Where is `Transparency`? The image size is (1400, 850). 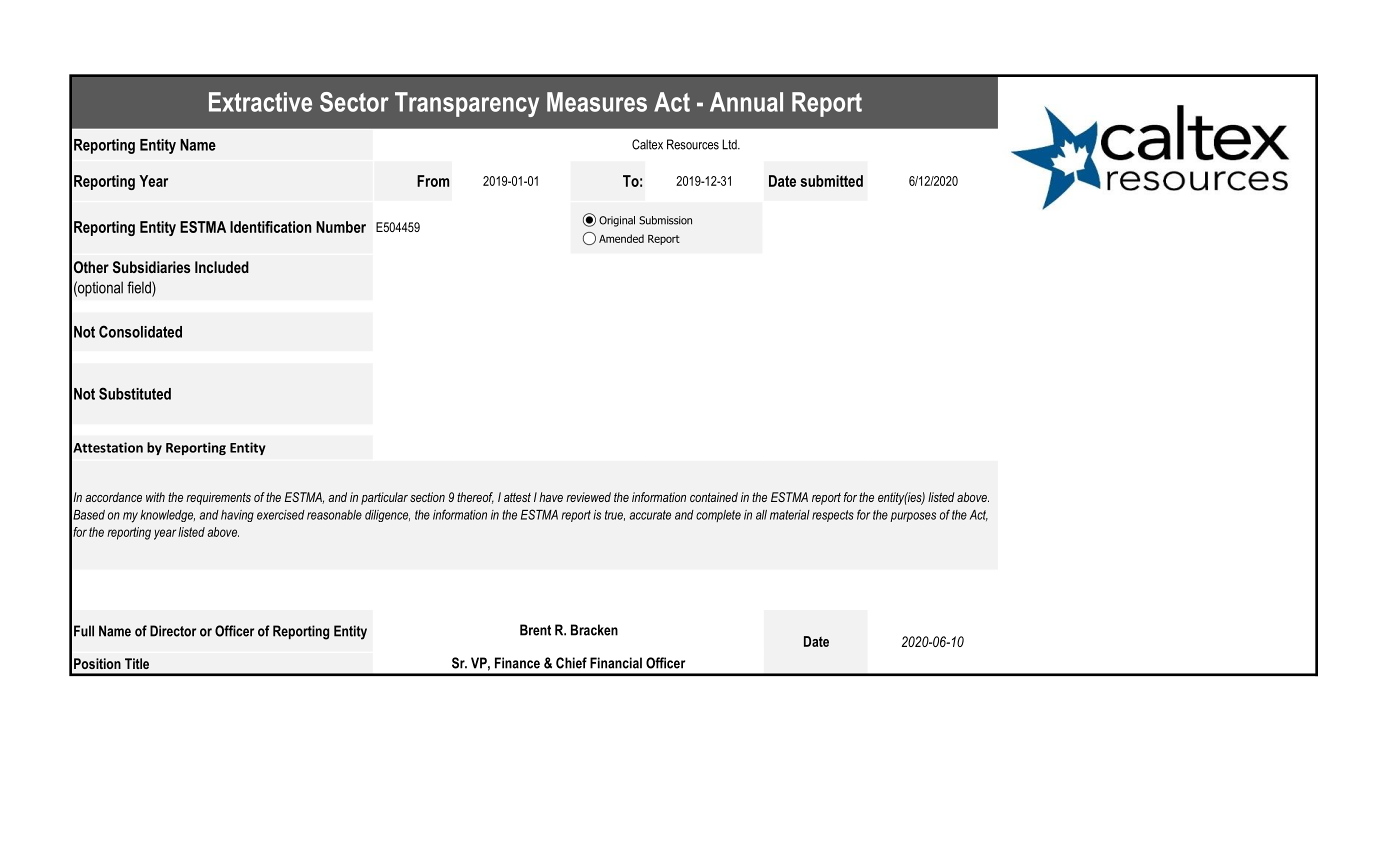
Transparency is located at coordinates (467, 104).
